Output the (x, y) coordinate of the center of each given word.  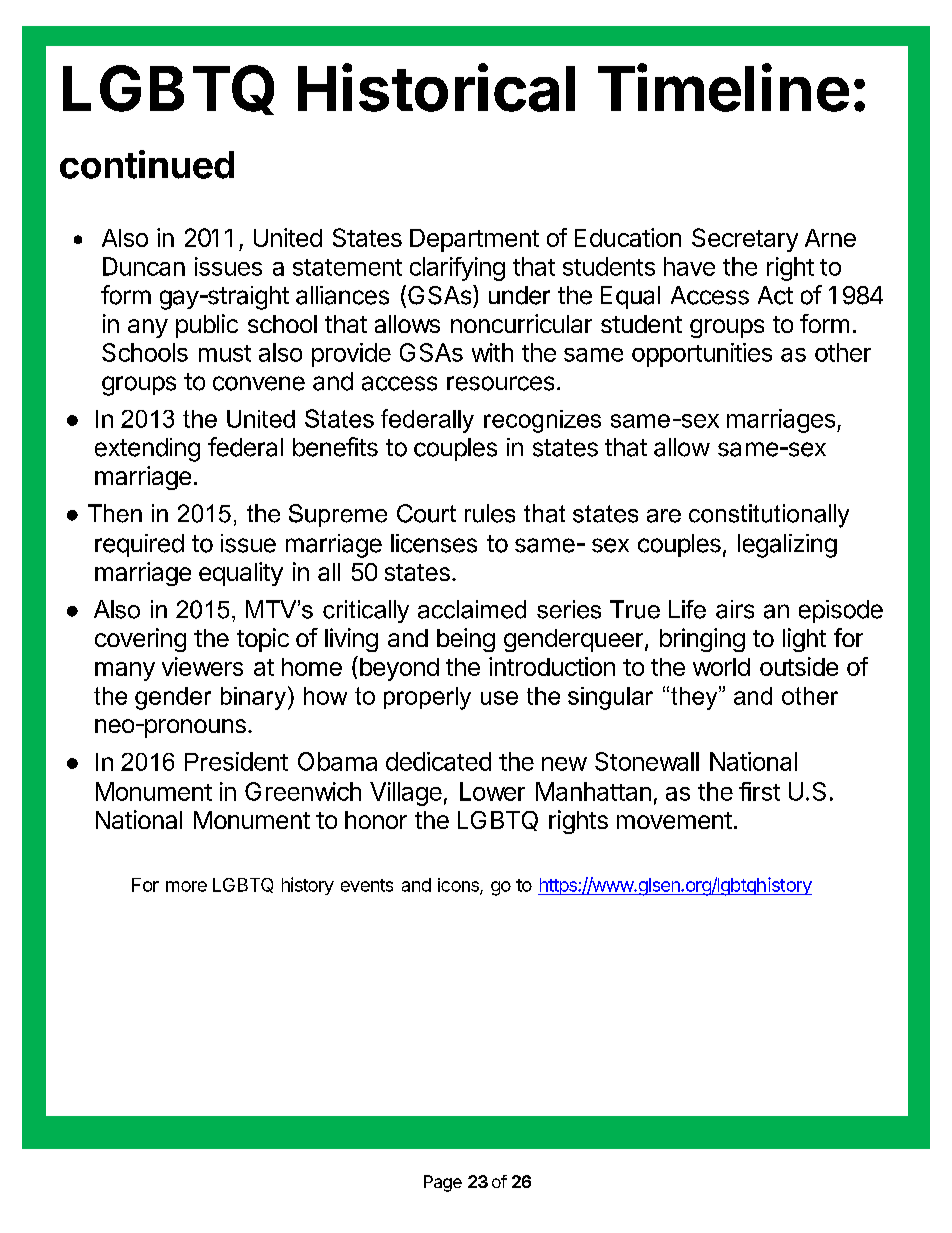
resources (500, 383)
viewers (202, 666)
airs (735, 609)
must (225, 353)
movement (674, 820)
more (186, 886)
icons (459, 886)
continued (147, 164)
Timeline (723, 87)
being (466, 640)
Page (443, 1183)
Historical (436, 87)
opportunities (702, 355)
